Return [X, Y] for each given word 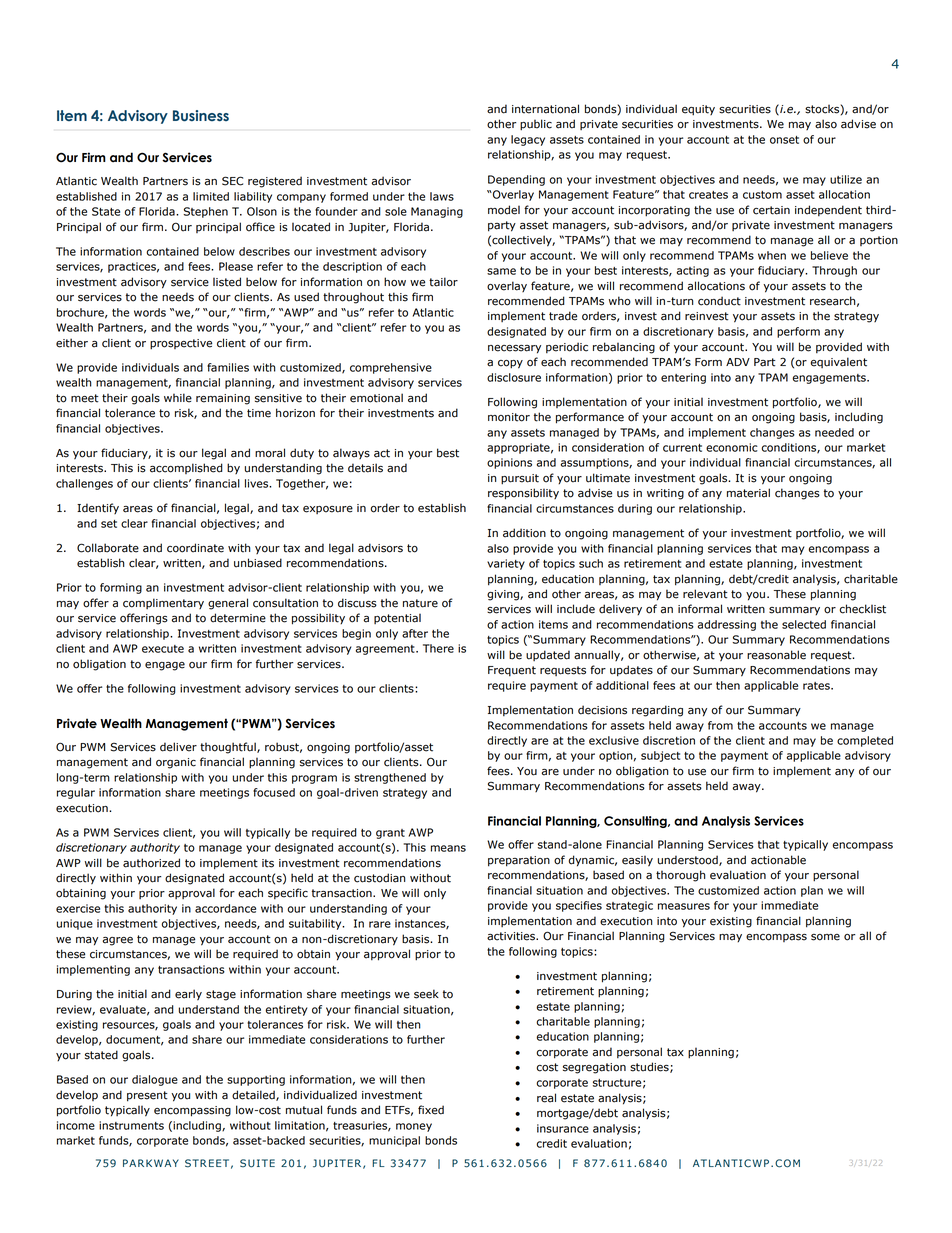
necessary [514, 349]
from [720, 725]
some [825, 937]
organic [176, 763]
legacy [528, 140]
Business [201, 116]
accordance [225, 908]
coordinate [195, 548]
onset [784, 140]
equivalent [839, 362]
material [748, 493]
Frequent [512, 671]
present [147, 1096]
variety [506, 564]
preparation [519, 861]
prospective [181, 344]
